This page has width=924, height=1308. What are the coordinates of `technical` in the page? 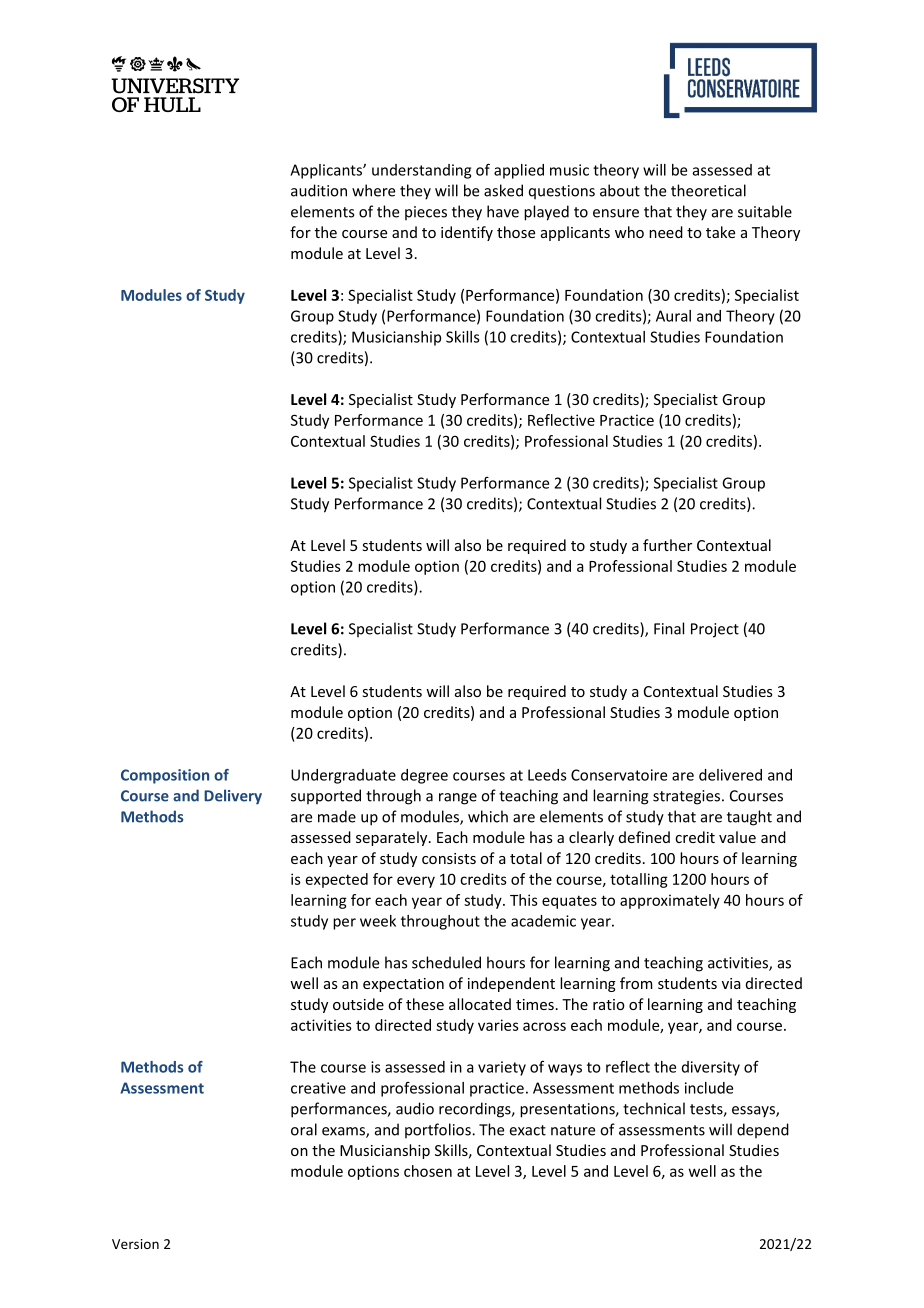 It's located at (654, 1108).
